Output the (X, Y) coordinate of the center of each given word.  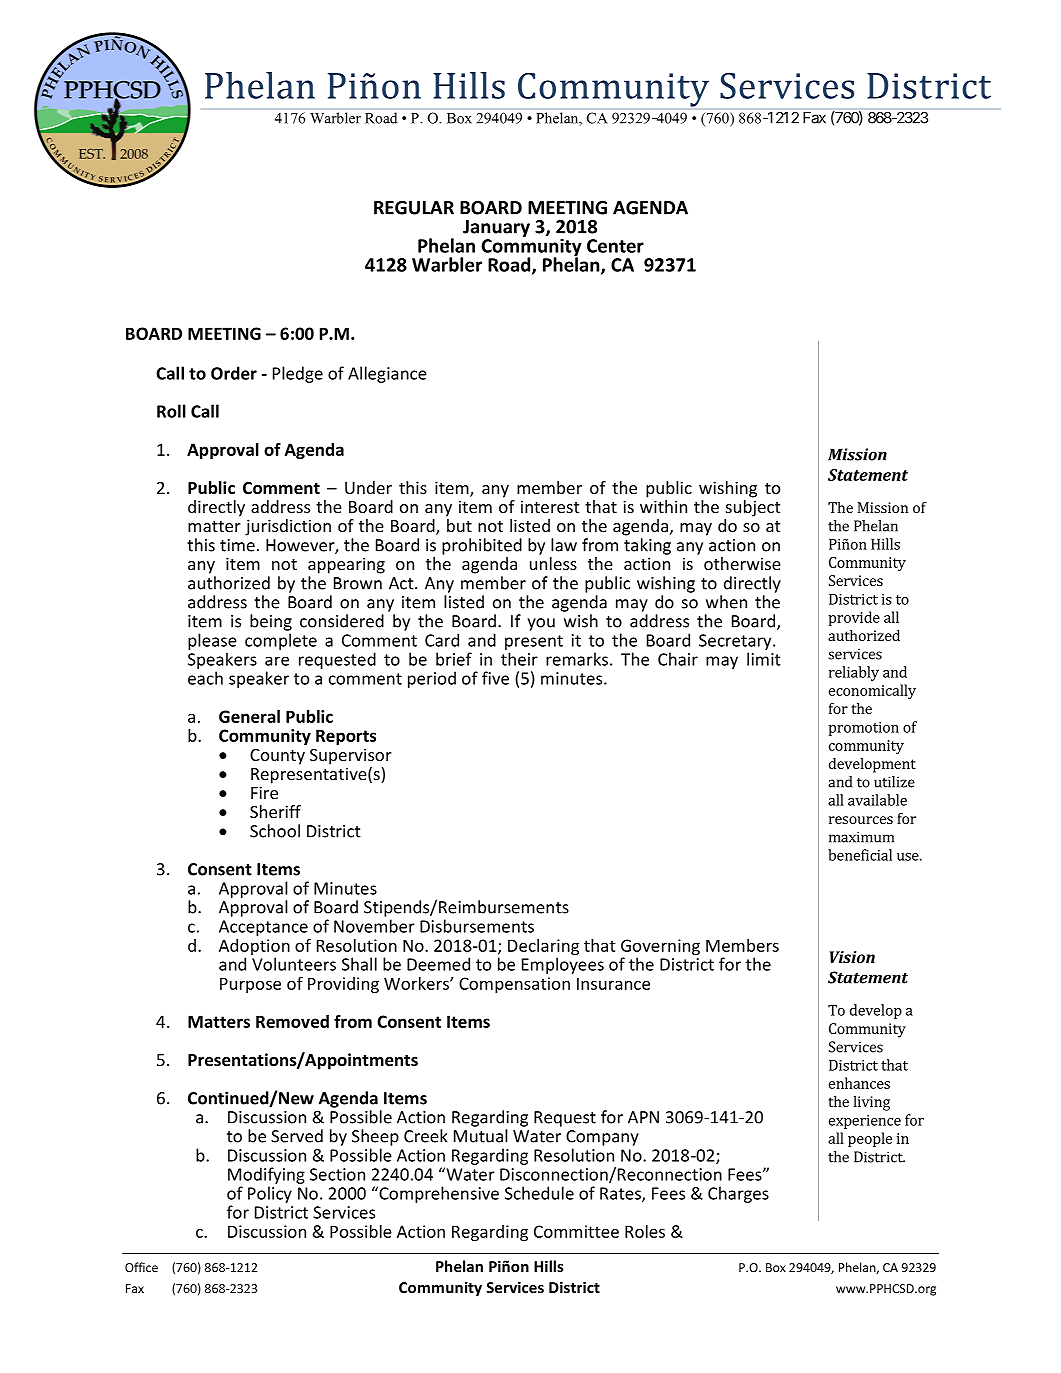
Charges (738, 1194)
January (496, 228)
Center (615, 246)
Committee (576, 1231)
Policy (270, 1194)
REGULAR (414, 208)
